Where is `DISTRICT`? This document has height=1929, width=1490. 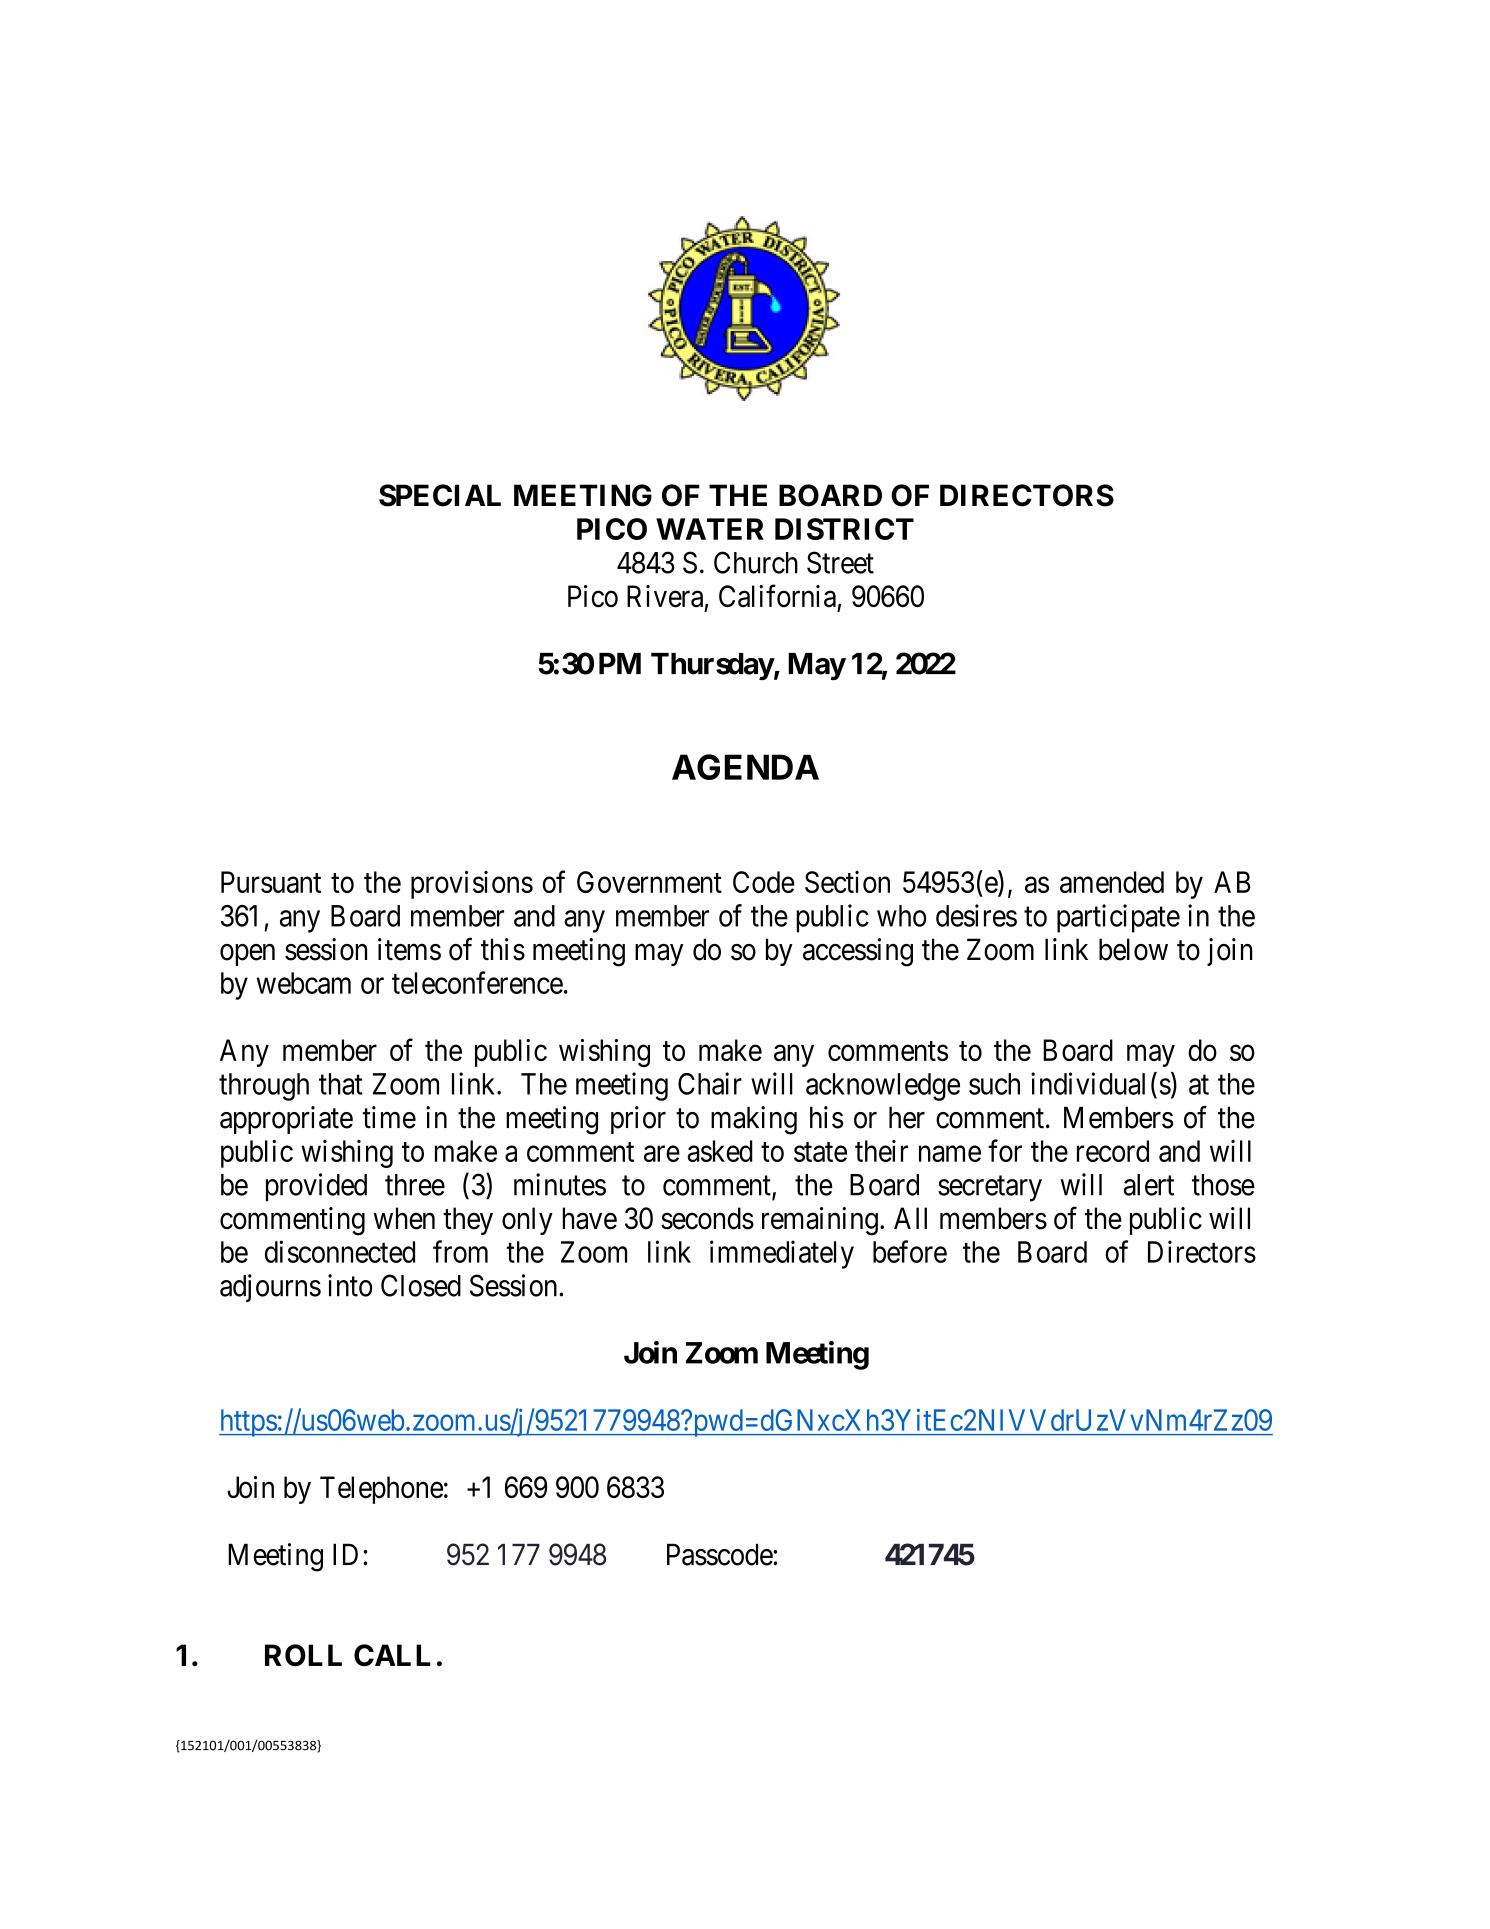
DISTRICT is located at coordinates (844, 529).
